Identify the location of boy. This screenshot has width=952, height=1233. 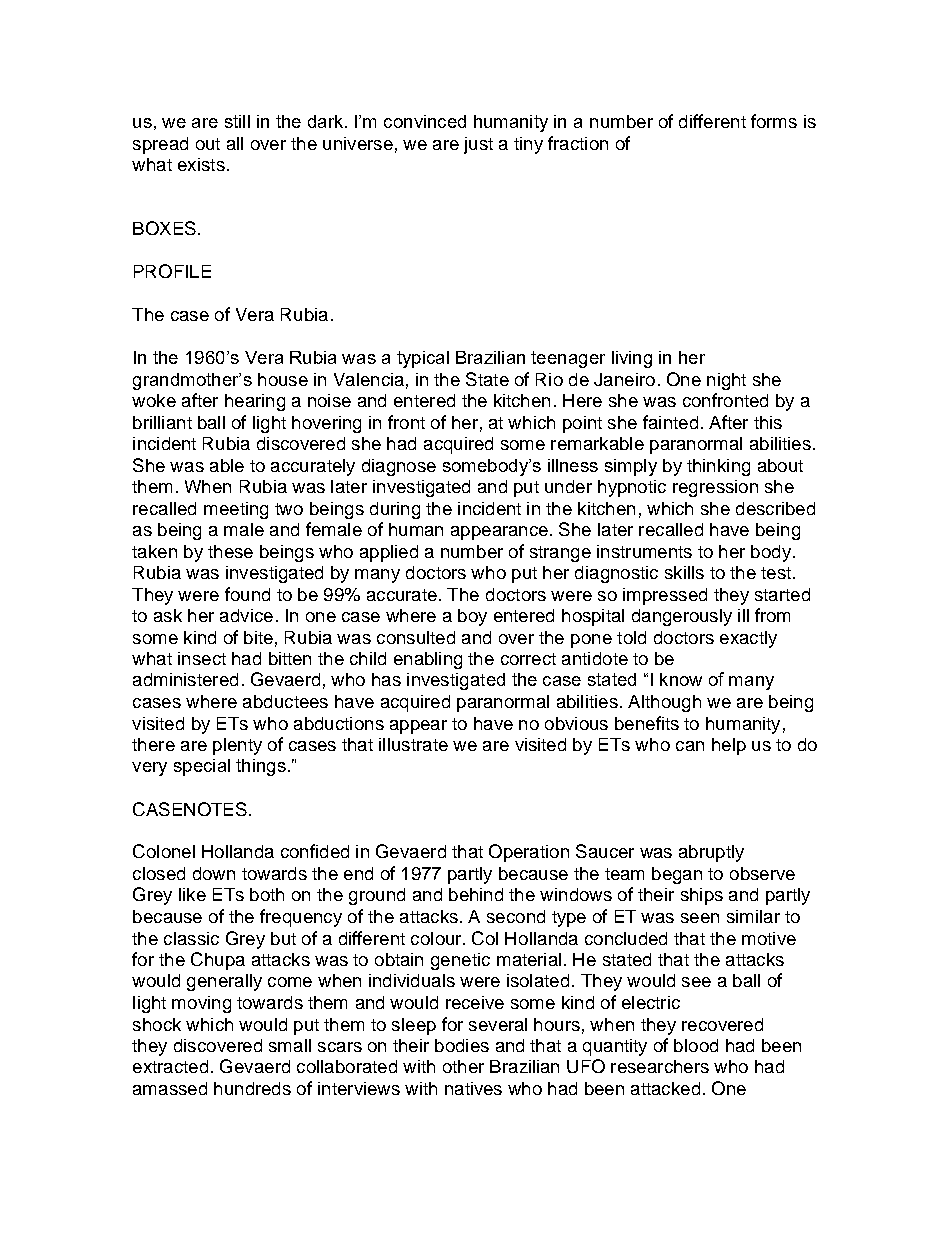
(472, 617).
